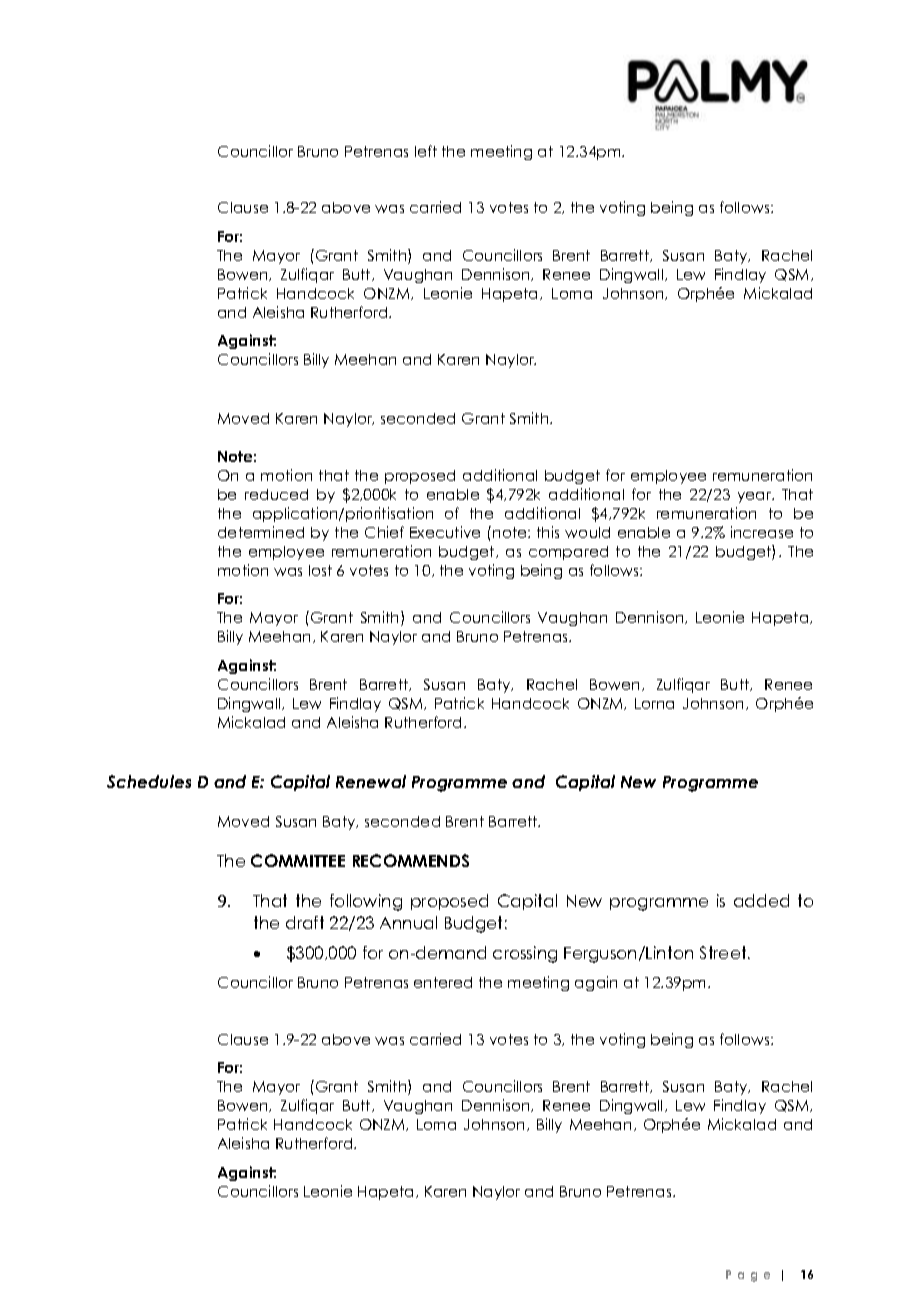 Image resolution: width=924 pixels, height=1308 pixels. Describe the element at coordinates (261, 532) in the screenshot. I see `determined` at that location.
